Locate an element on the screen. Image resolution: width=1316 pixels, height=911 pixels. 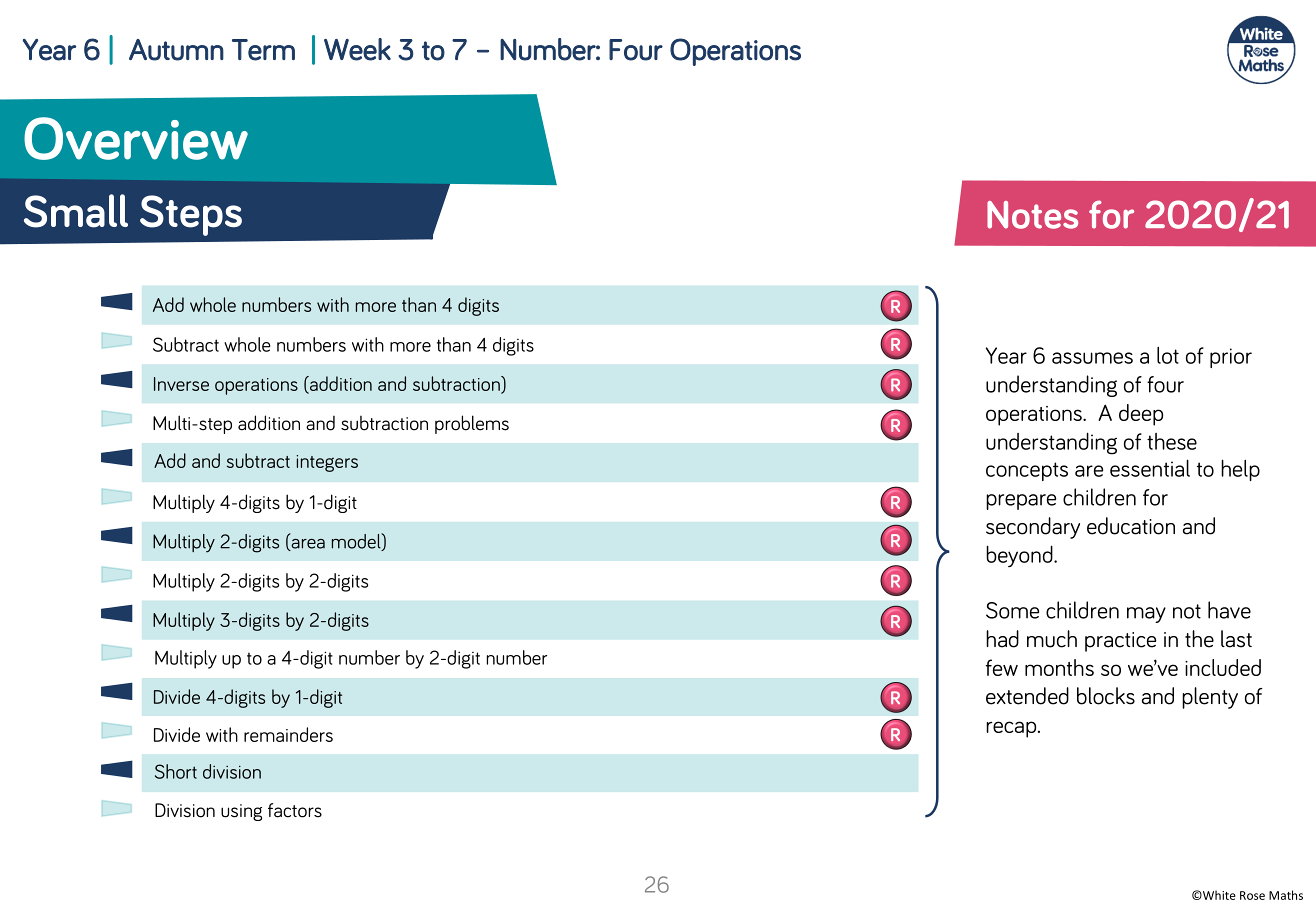
factors is located at coordinates (295, 810).
